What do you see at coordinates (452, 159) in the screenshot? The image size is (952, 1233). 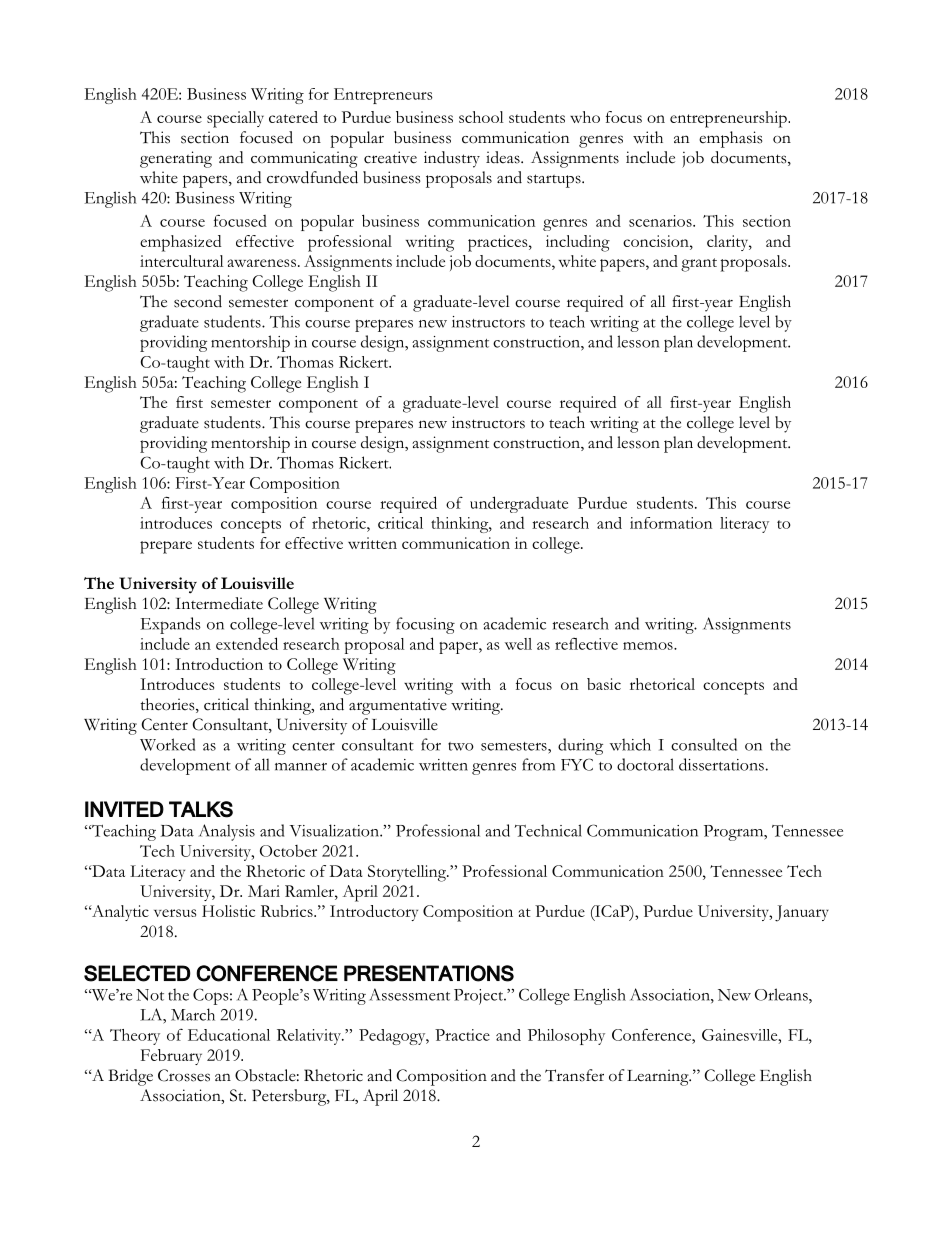 I see `industry` at bounding box center [452, 159].
